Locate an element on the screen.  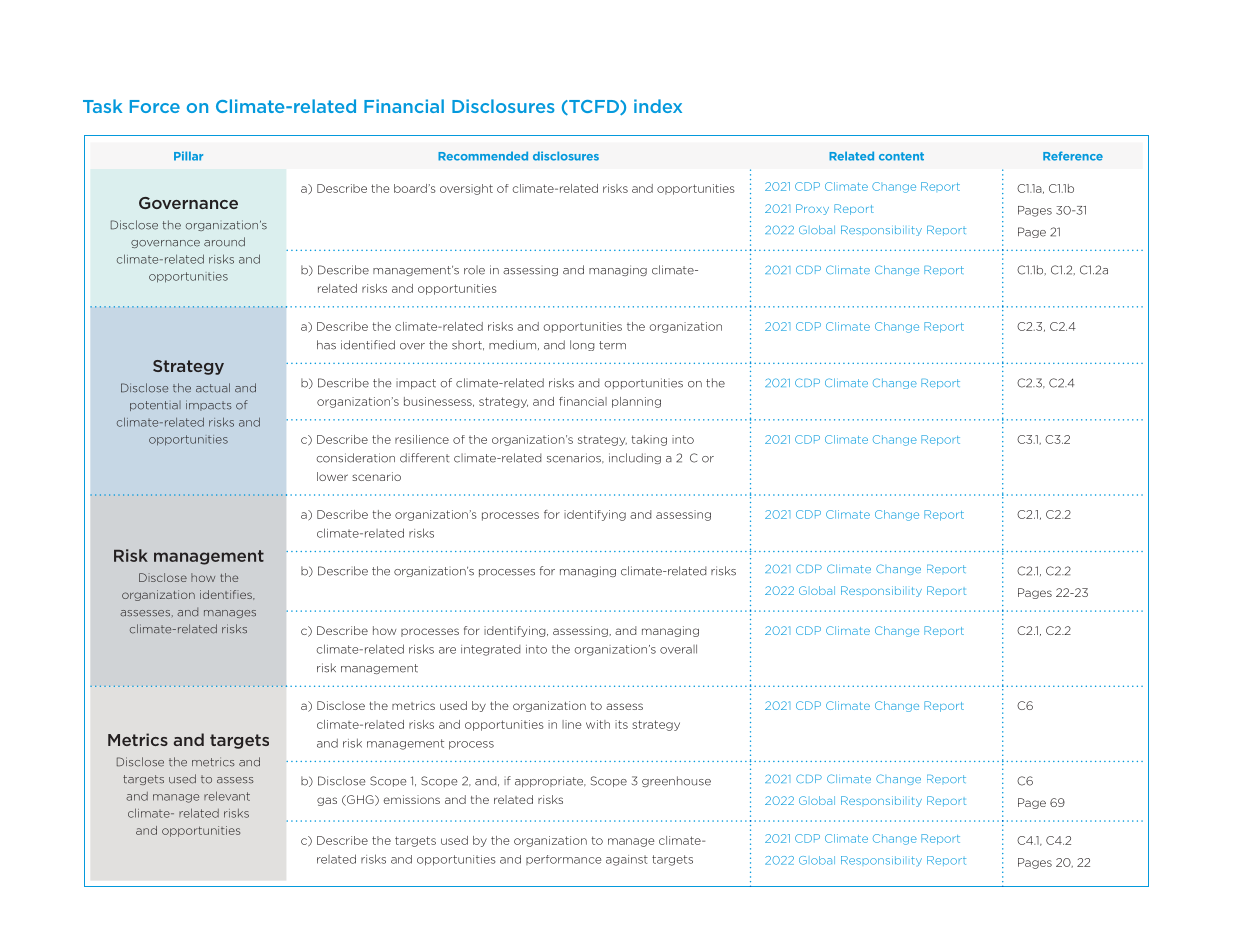
taking is located at coordinates (649, 440).
